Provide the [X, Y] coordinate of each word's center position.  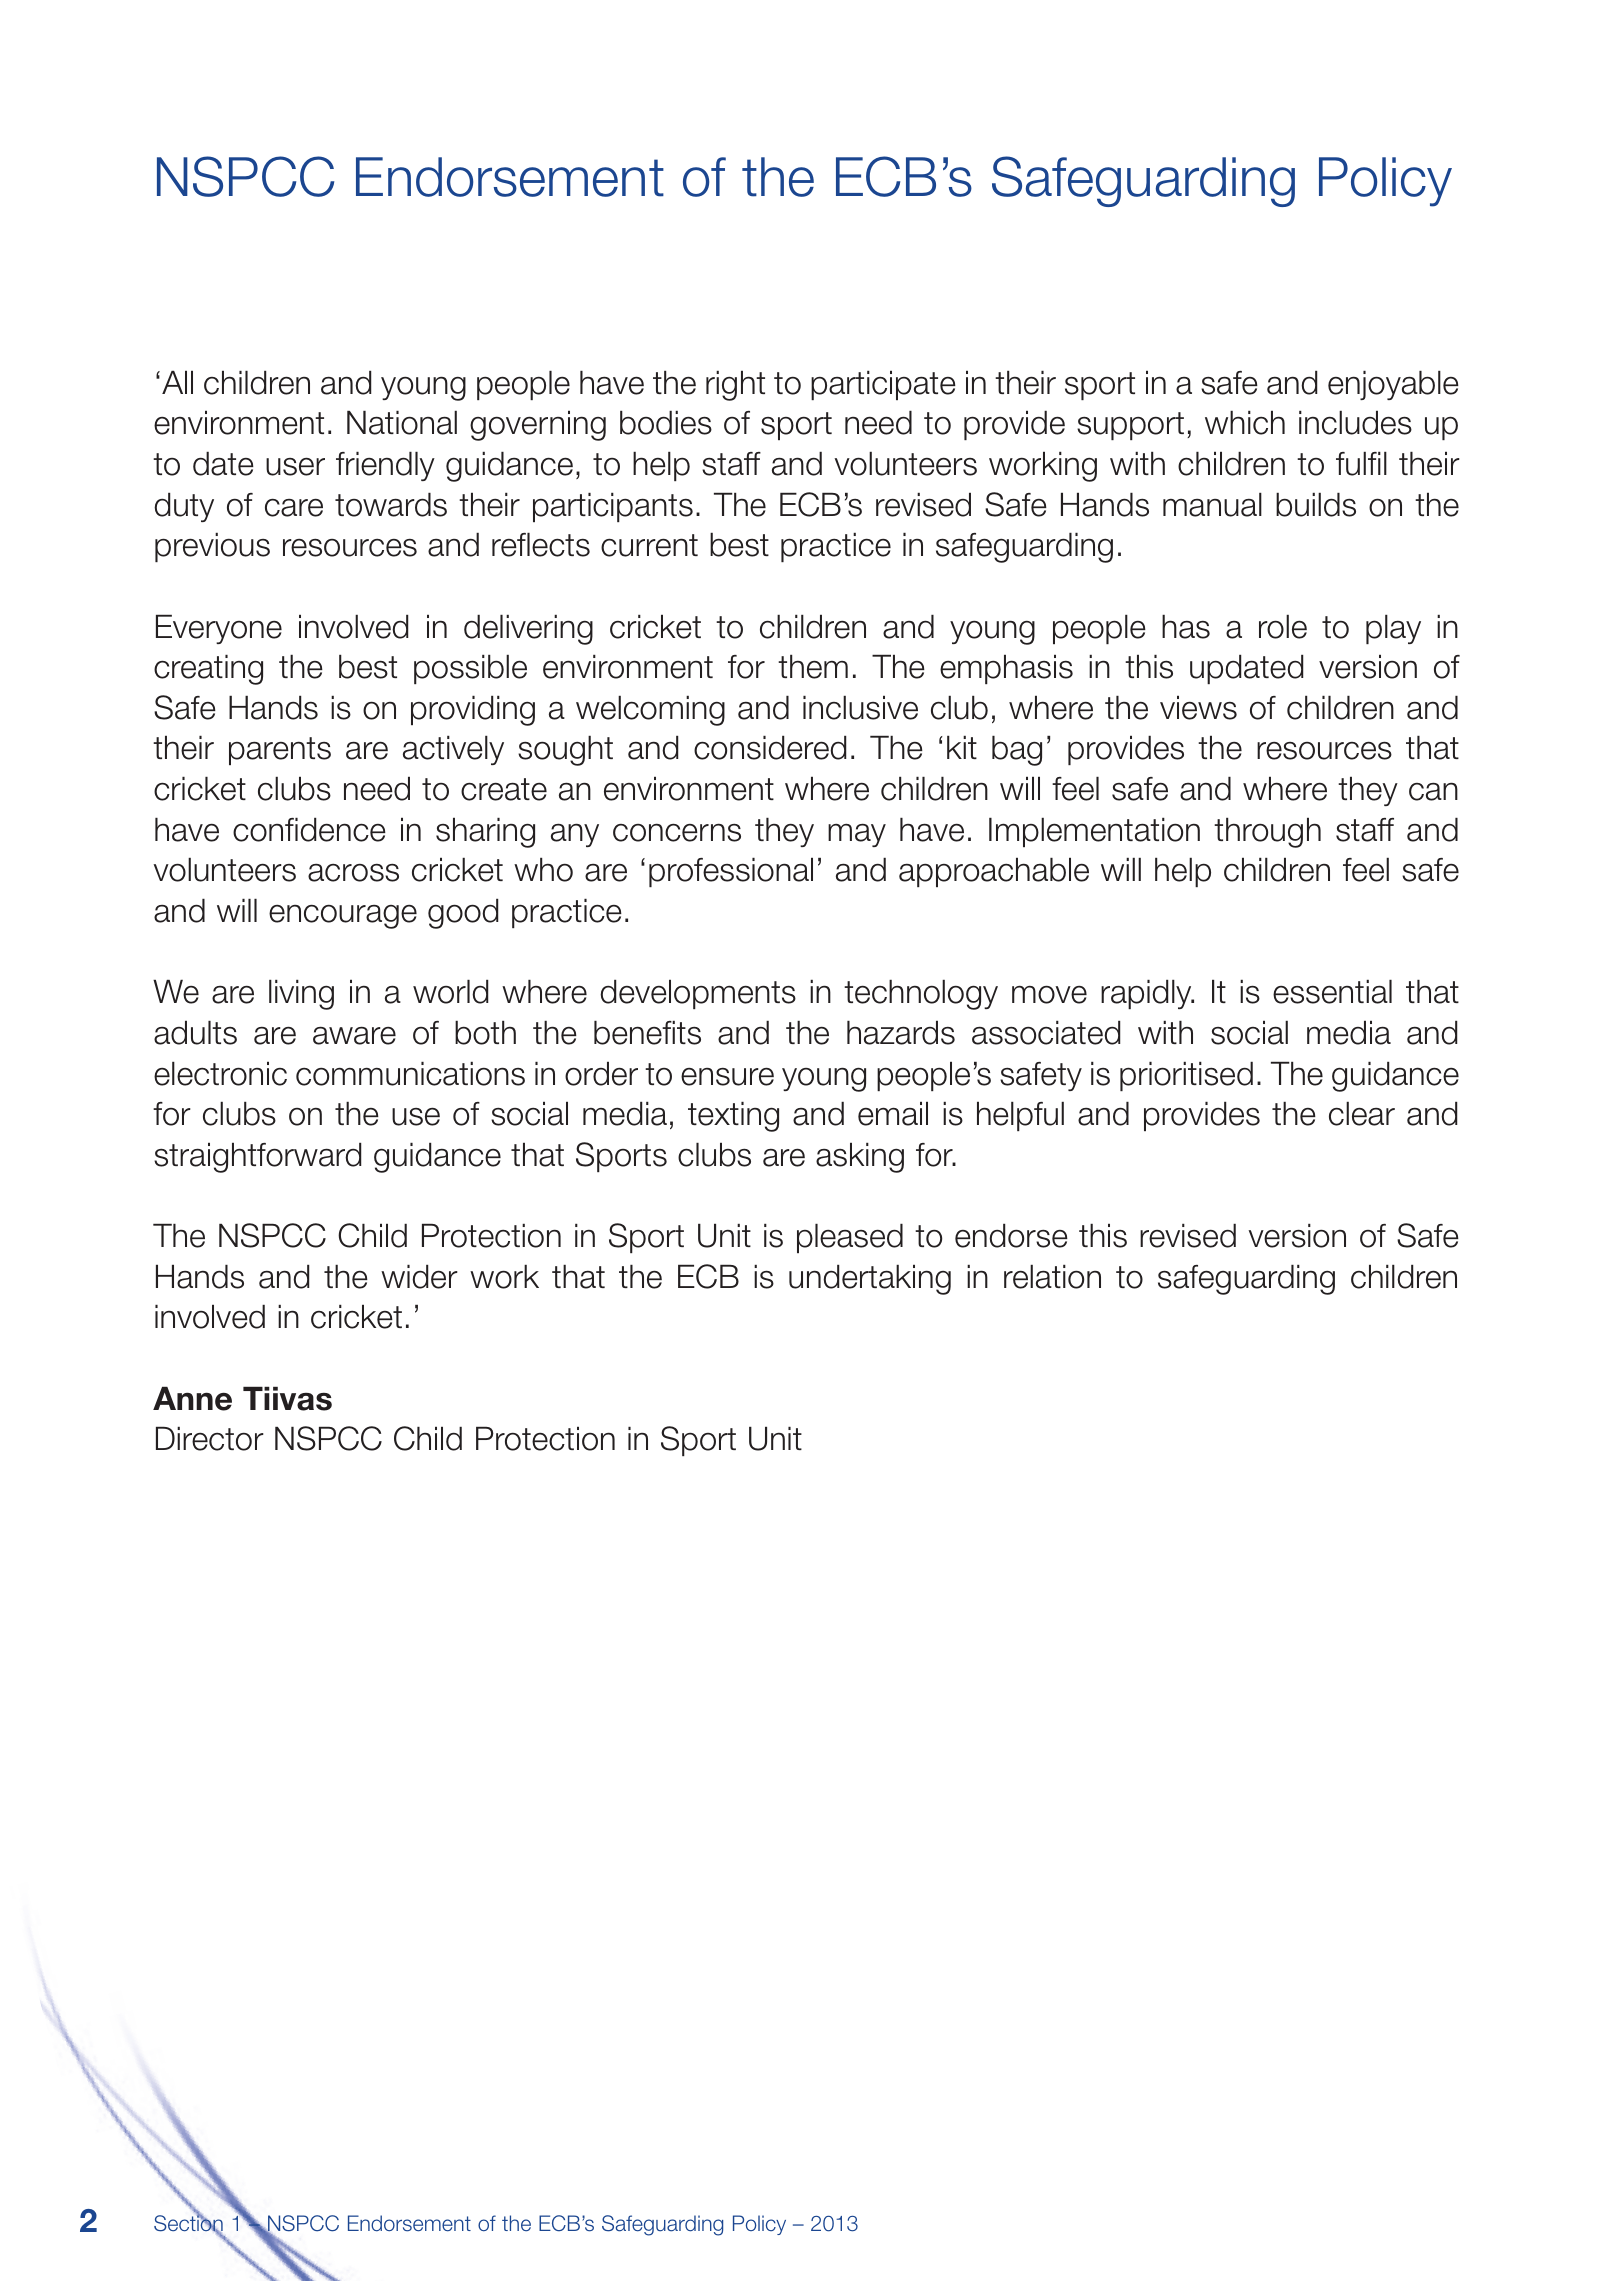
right [735, 386]
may [857, 835]
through [1267, 833]
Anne [192, 1399]
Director [210, 1439]
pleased [850, 1238]
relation [1052, 1277]
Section [188, 2224]
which [1245, 423]
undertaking [870, 1280]
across [353, 873]
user [295, 466]
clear [1362, 1114]
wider [419, 1277]
